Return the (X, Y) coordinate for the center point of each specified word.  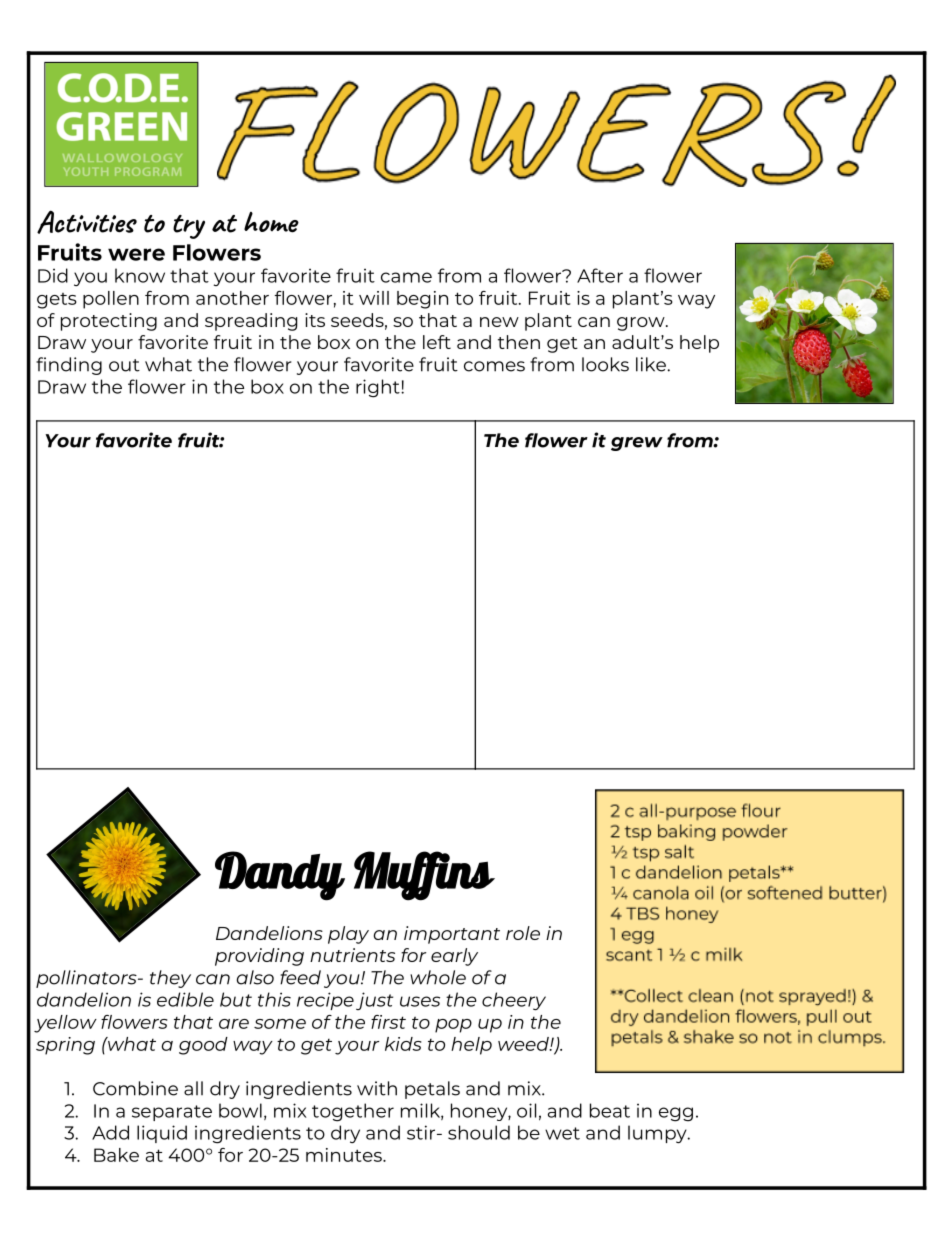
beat (610, 1110)
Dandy (280, 876)
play (348, 935)
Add (110, 1132)
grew (637, 444)
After (600, 275)
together (353, 1112)
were (136, 254)
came (406, 277)
